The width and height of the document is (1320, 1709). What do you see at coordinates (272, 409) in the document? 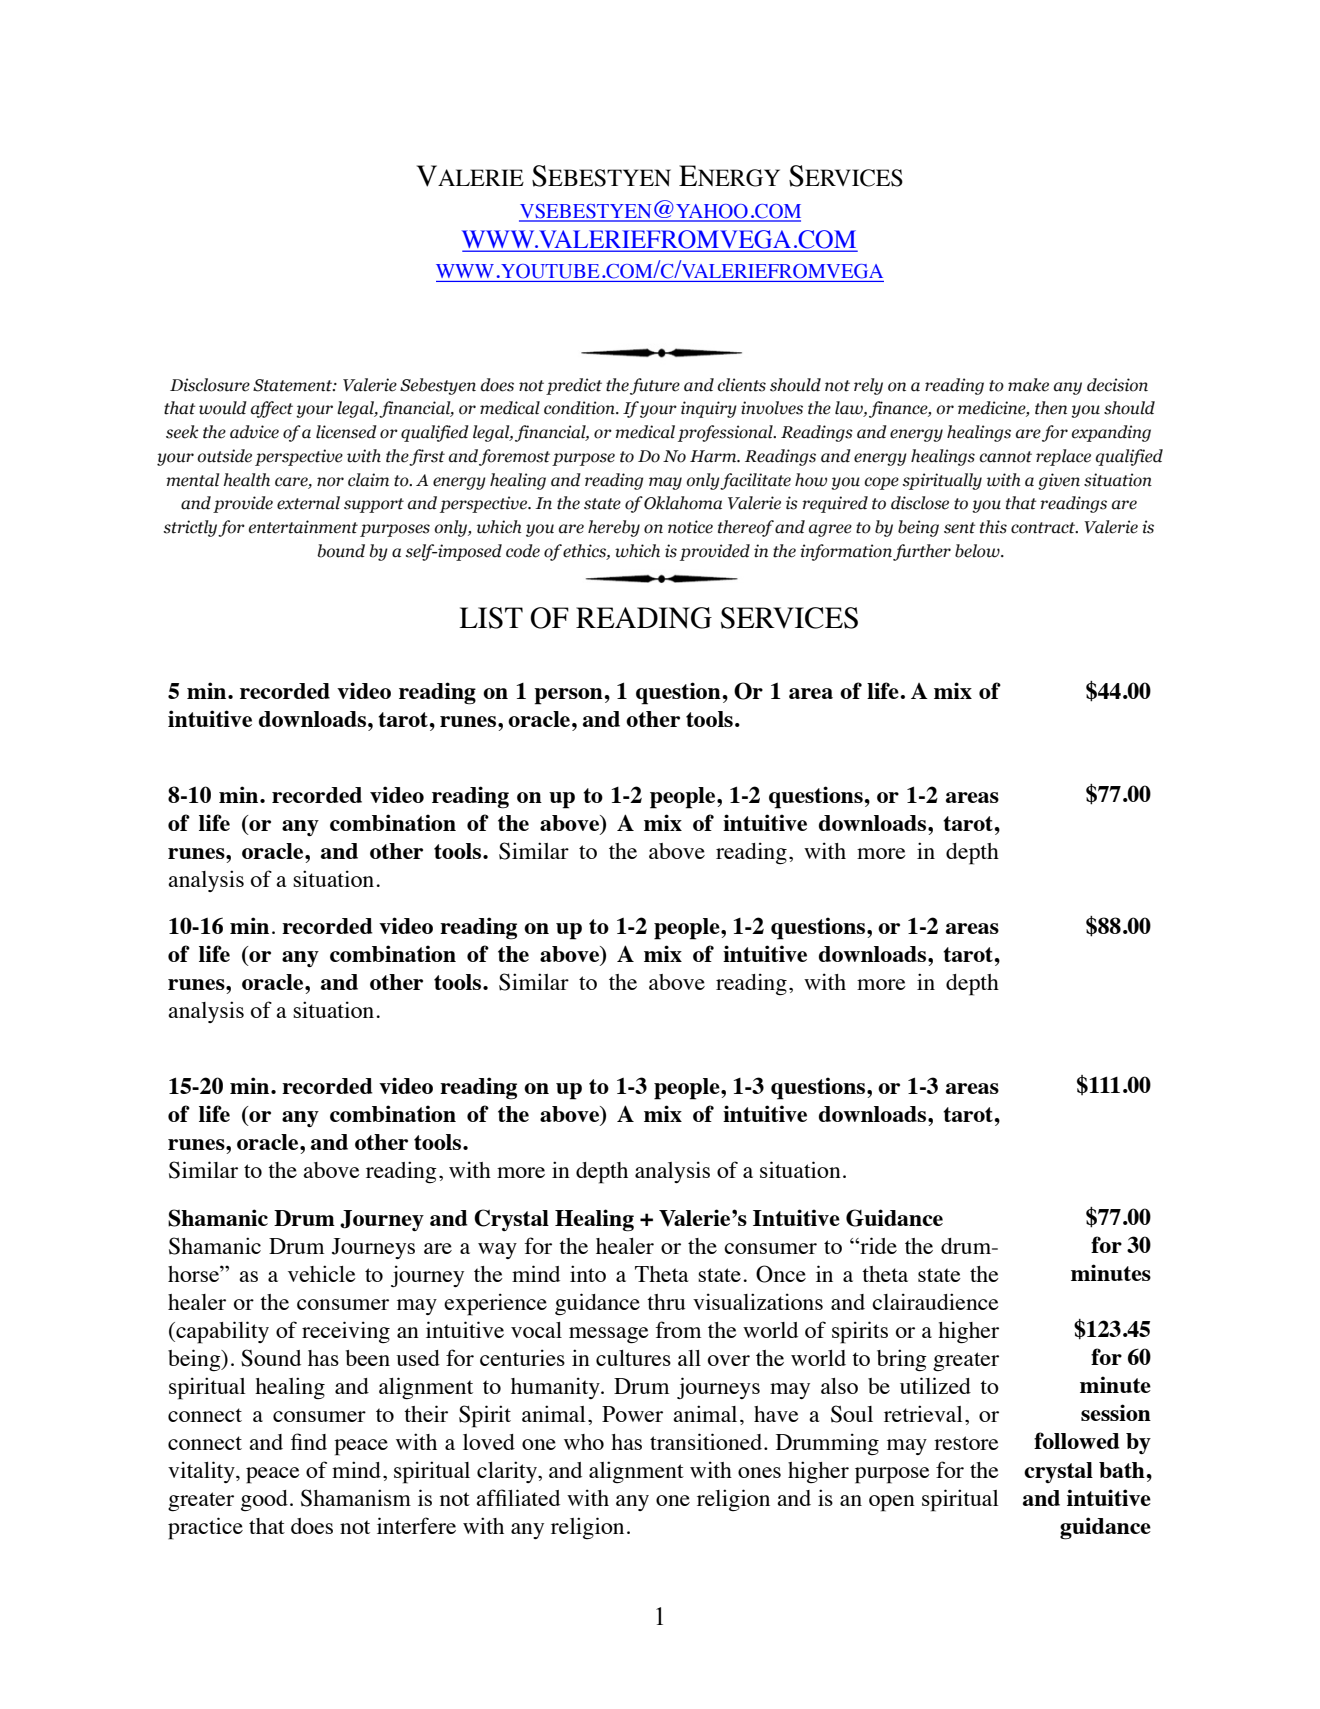
I see `affect` at bounding box center [272, 409].
